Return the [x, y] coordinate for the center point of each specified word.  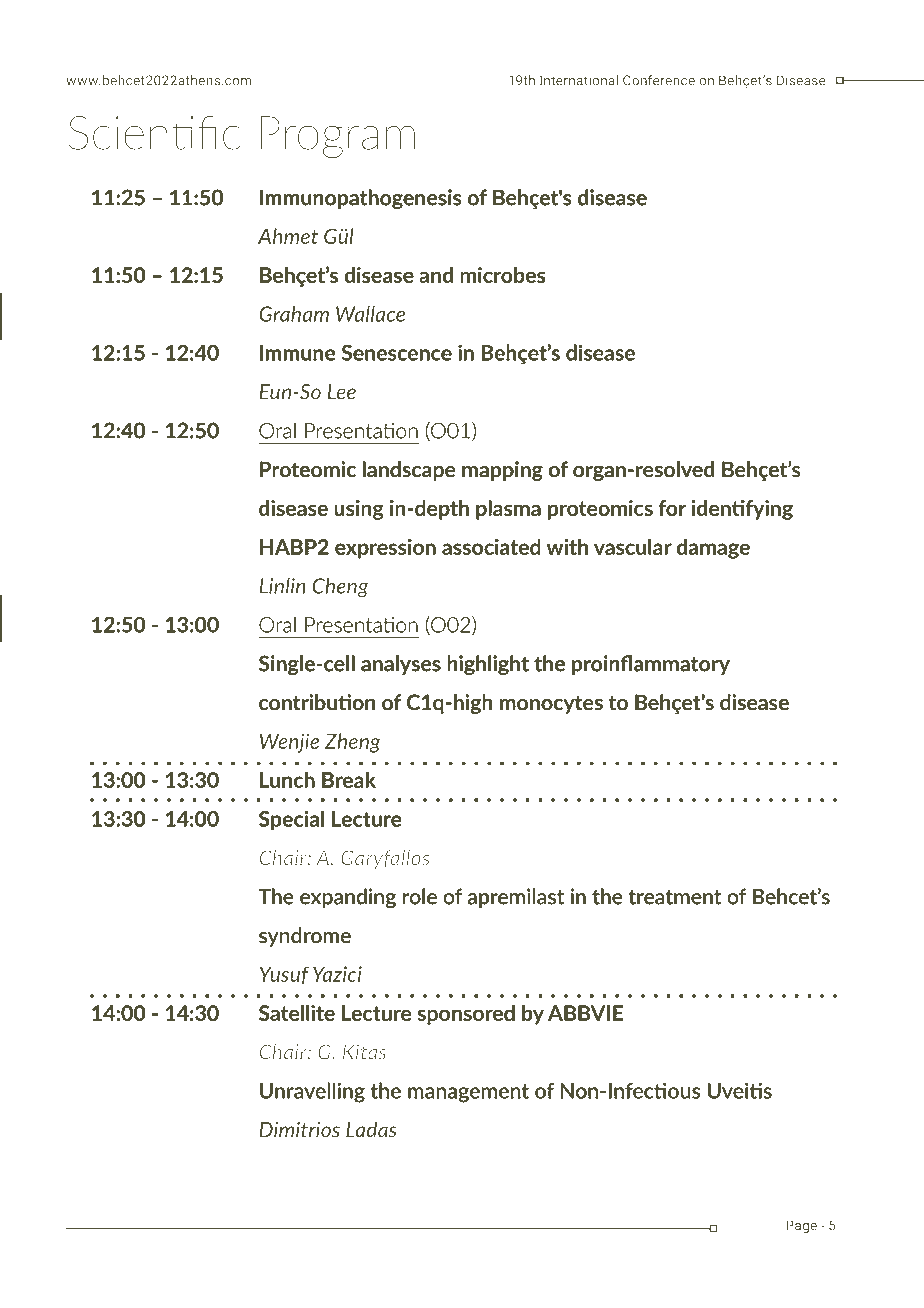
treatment [675, 897]
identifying [742, 510]
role [420, 896]
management [468, 1093]
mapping [502, 471]
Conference [659, 80]
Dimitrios [299, 1130]
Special [291, 820]
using [359, 510]
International [579, 80]
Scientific [154, 133]
